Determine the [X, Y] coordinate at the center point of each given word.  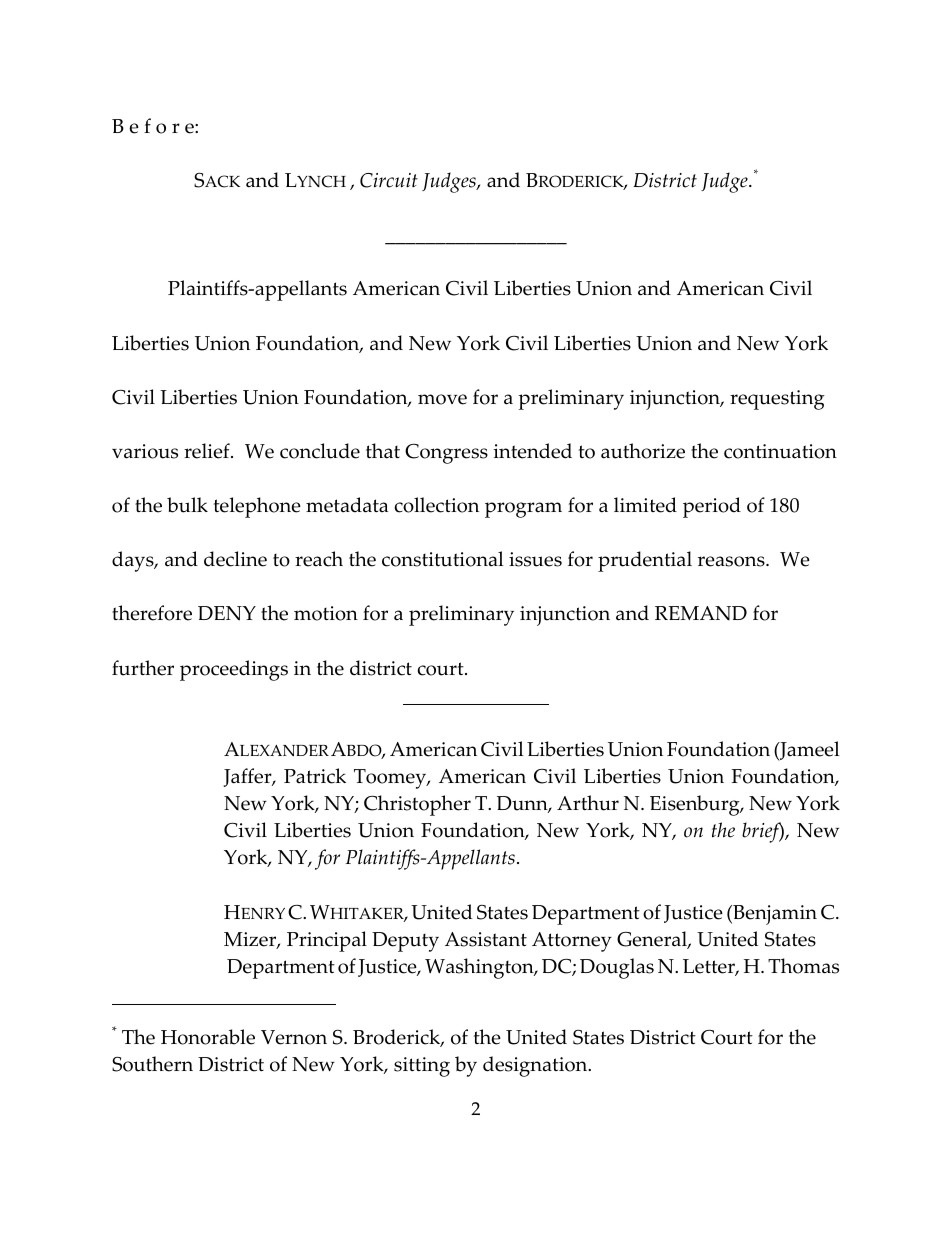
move [442, 399]
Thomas [803, 966]
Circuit [389, 180]
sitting [422, 1067]
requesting [777, 400]
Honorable [208, 1037]
